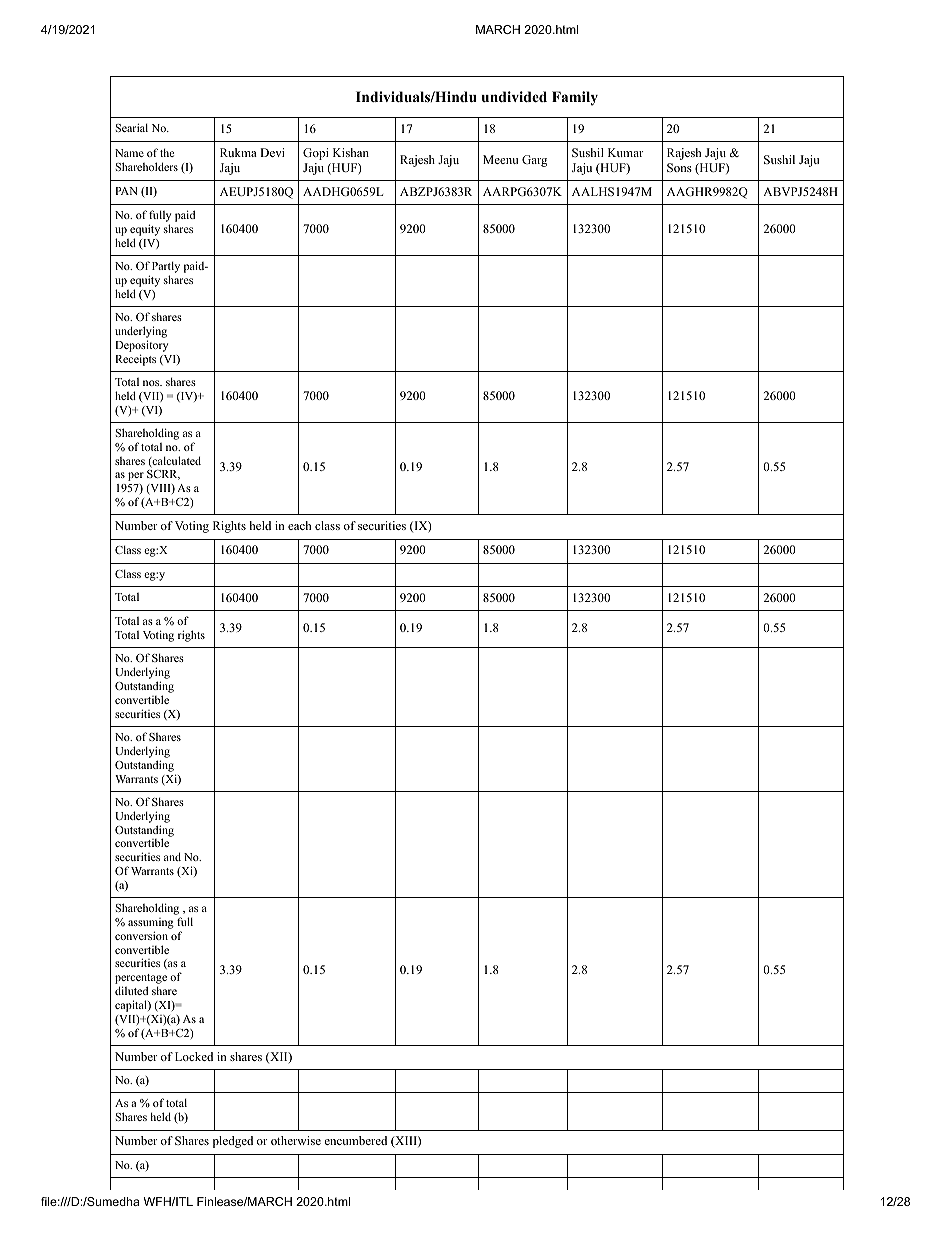  Describe the element at coordinates (299, 525) in the screenshot. I see `each` at that location.
